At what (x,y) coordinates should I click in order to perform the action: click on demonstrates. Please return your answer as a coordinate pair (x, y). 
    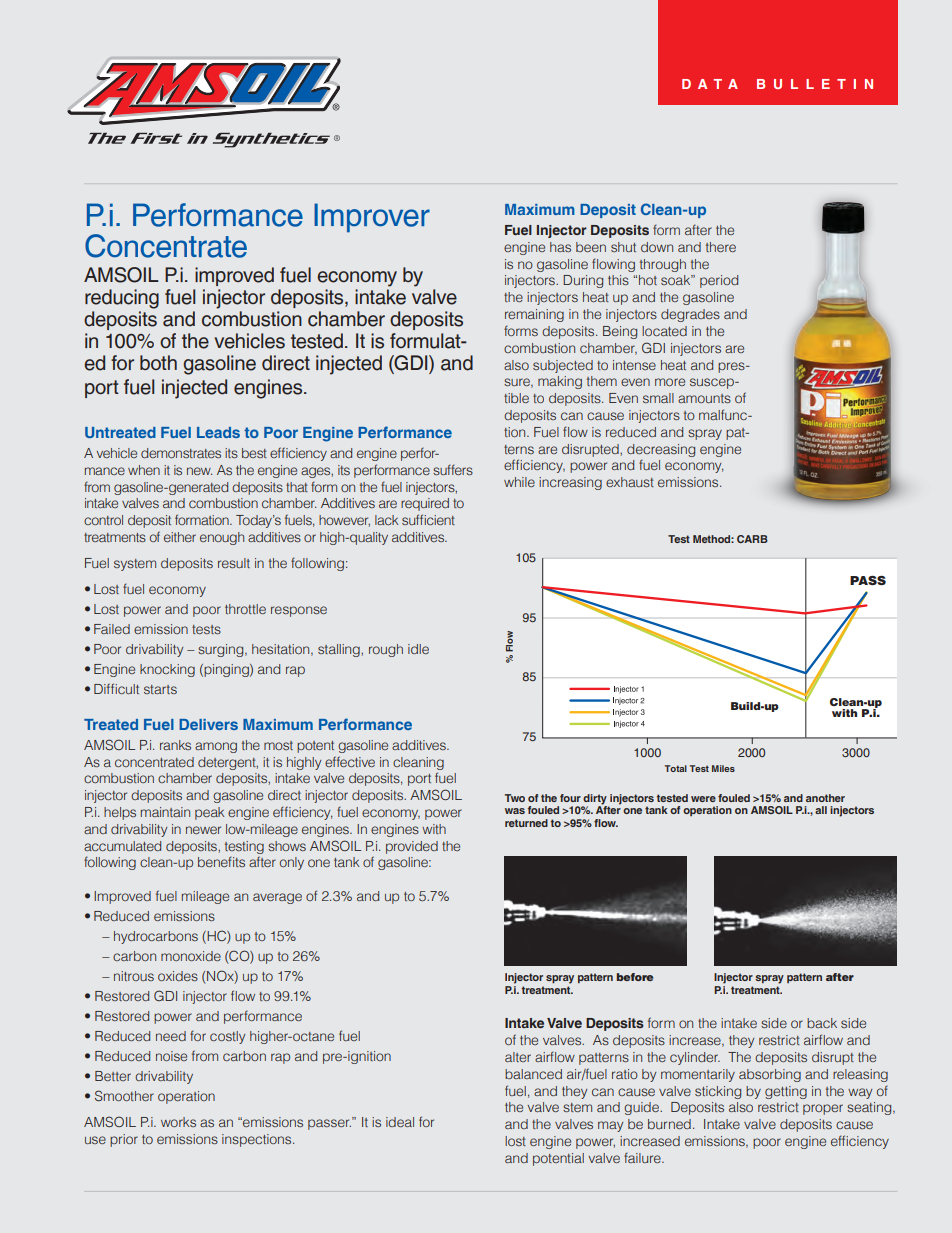
    Looking at the image, I should click on (181, 453).
